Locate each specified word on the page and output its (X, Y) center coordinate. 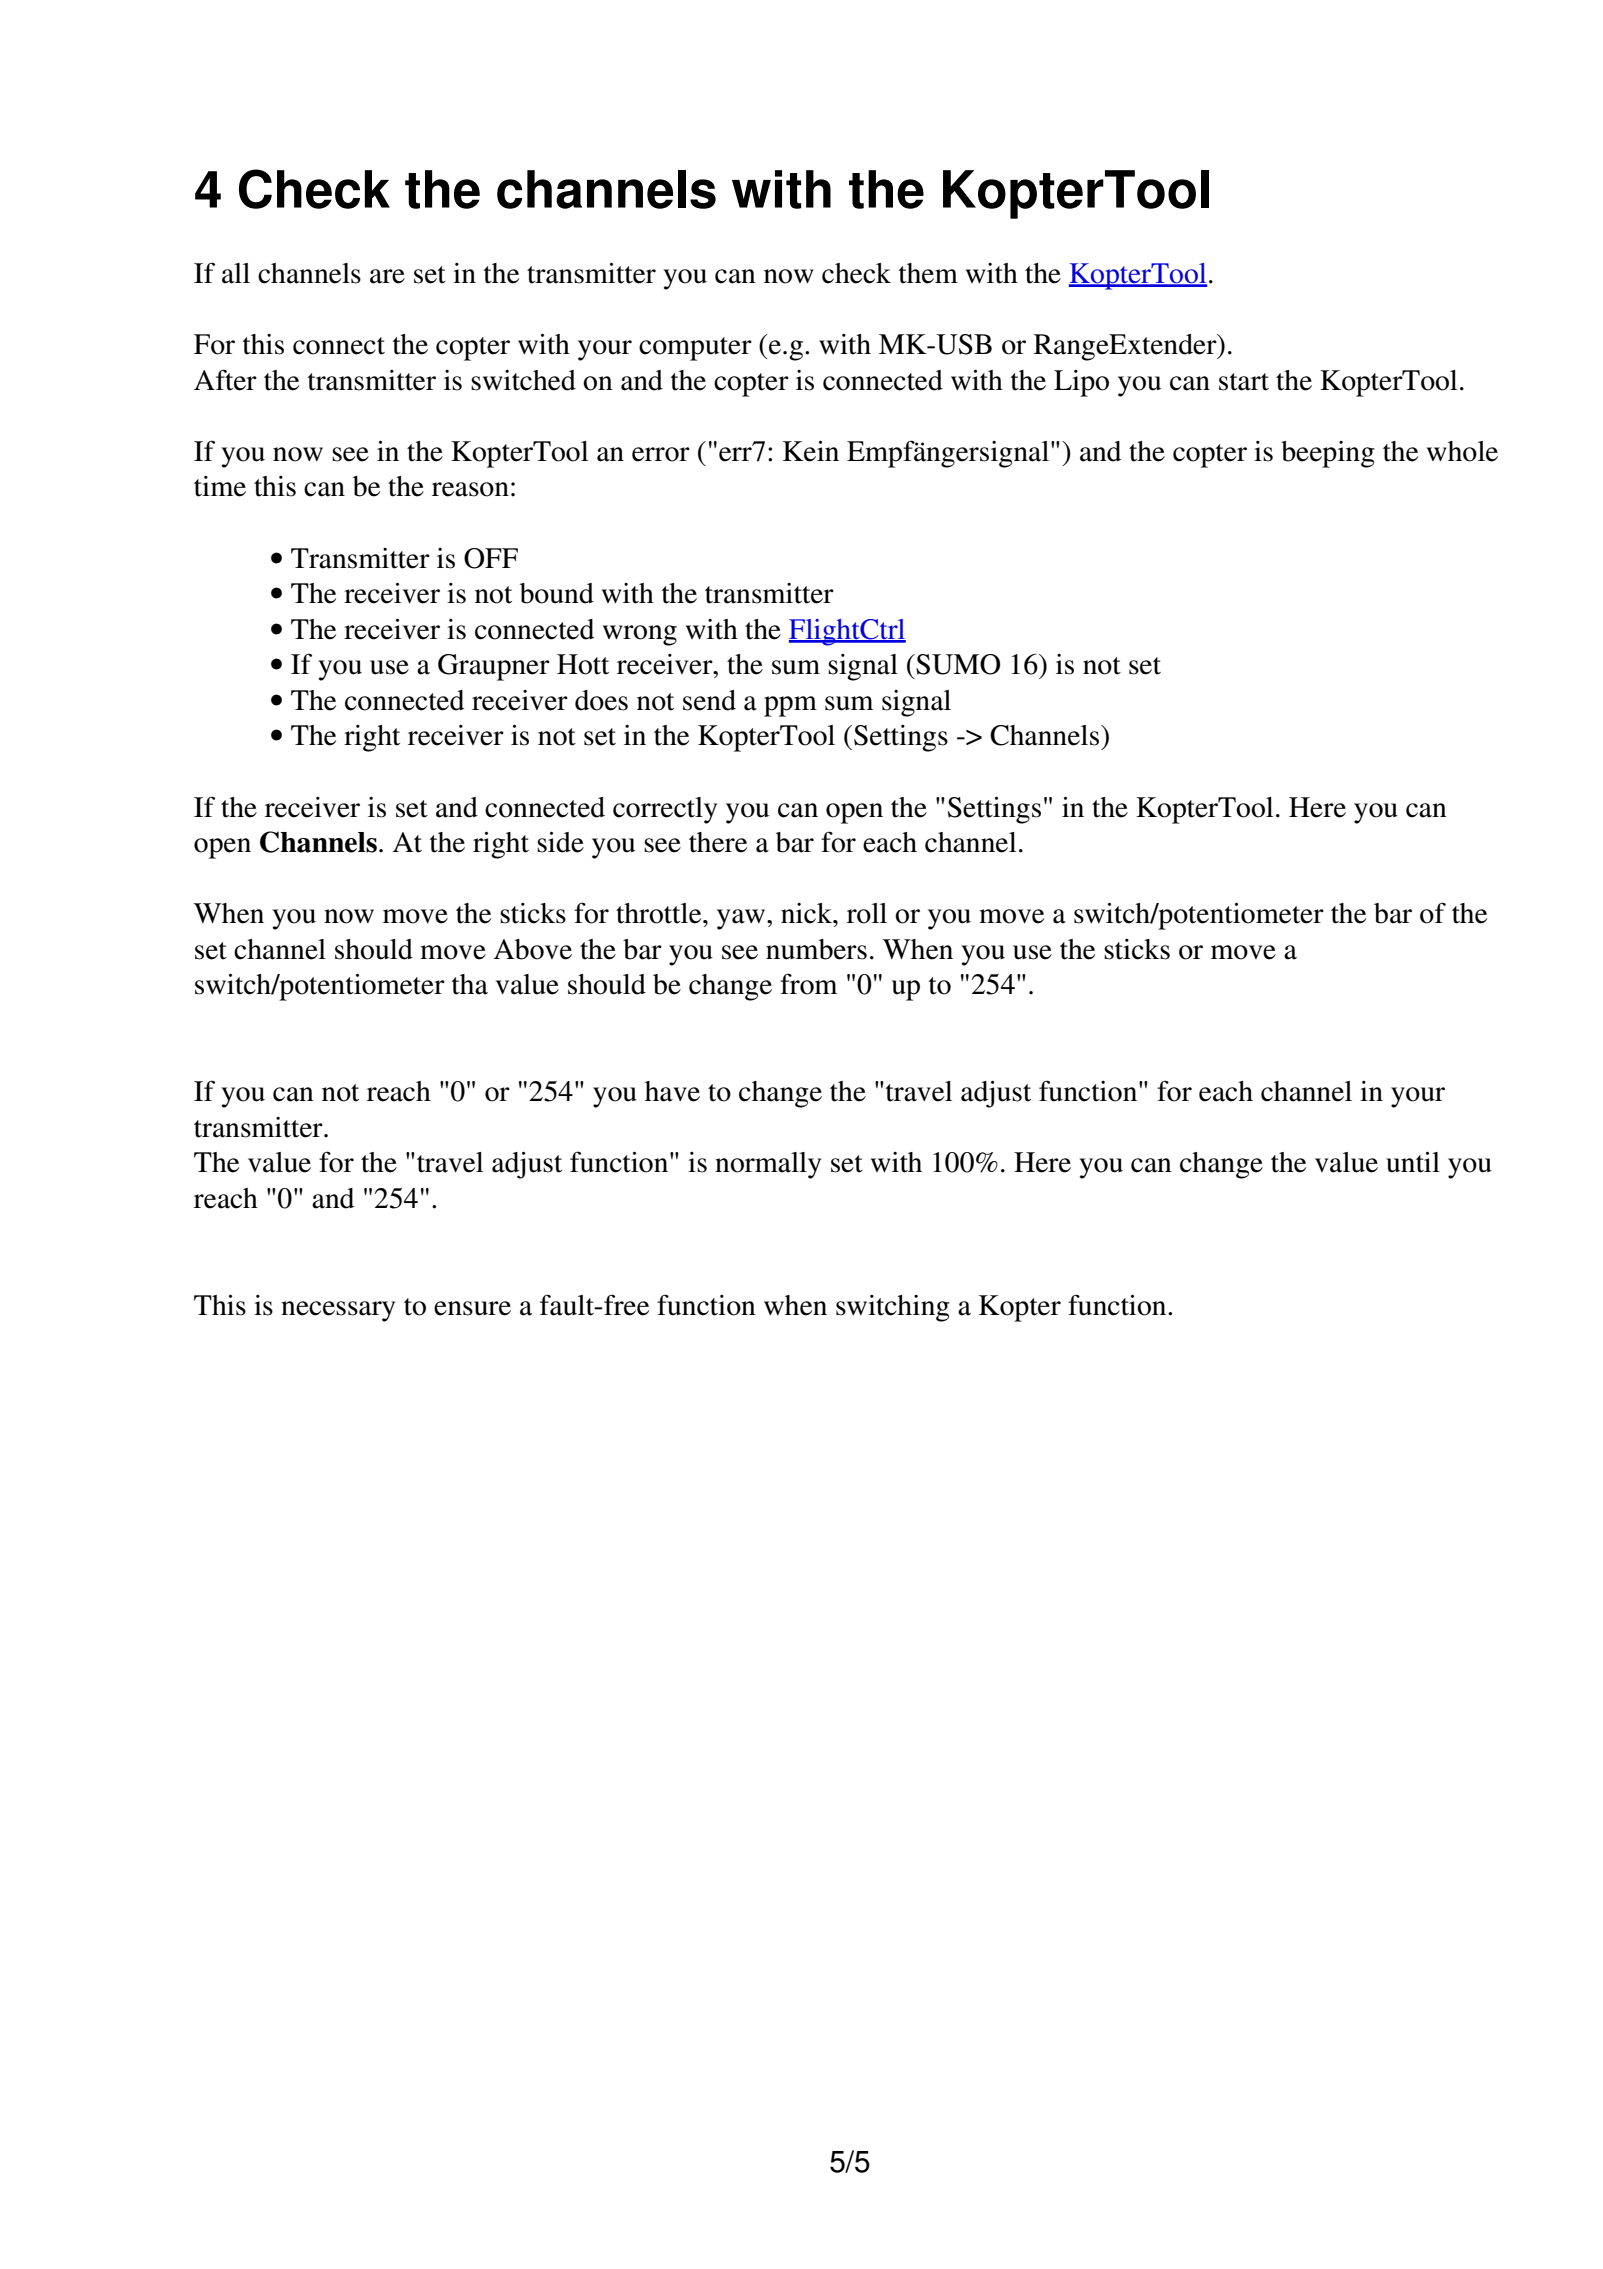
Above (532, 949)
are (387, 276)
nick (807, 913)
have (672, 1091)
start (1244, 382)
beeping (1328, 454)
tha (470, 984)
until (1413, 1162)
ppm (790, 706)
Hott (583, 664)
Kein (811, 451)
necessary (338, 1311)
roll (867, 913)
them (928, 273)
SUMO (957, 664)
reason (470, 489)
